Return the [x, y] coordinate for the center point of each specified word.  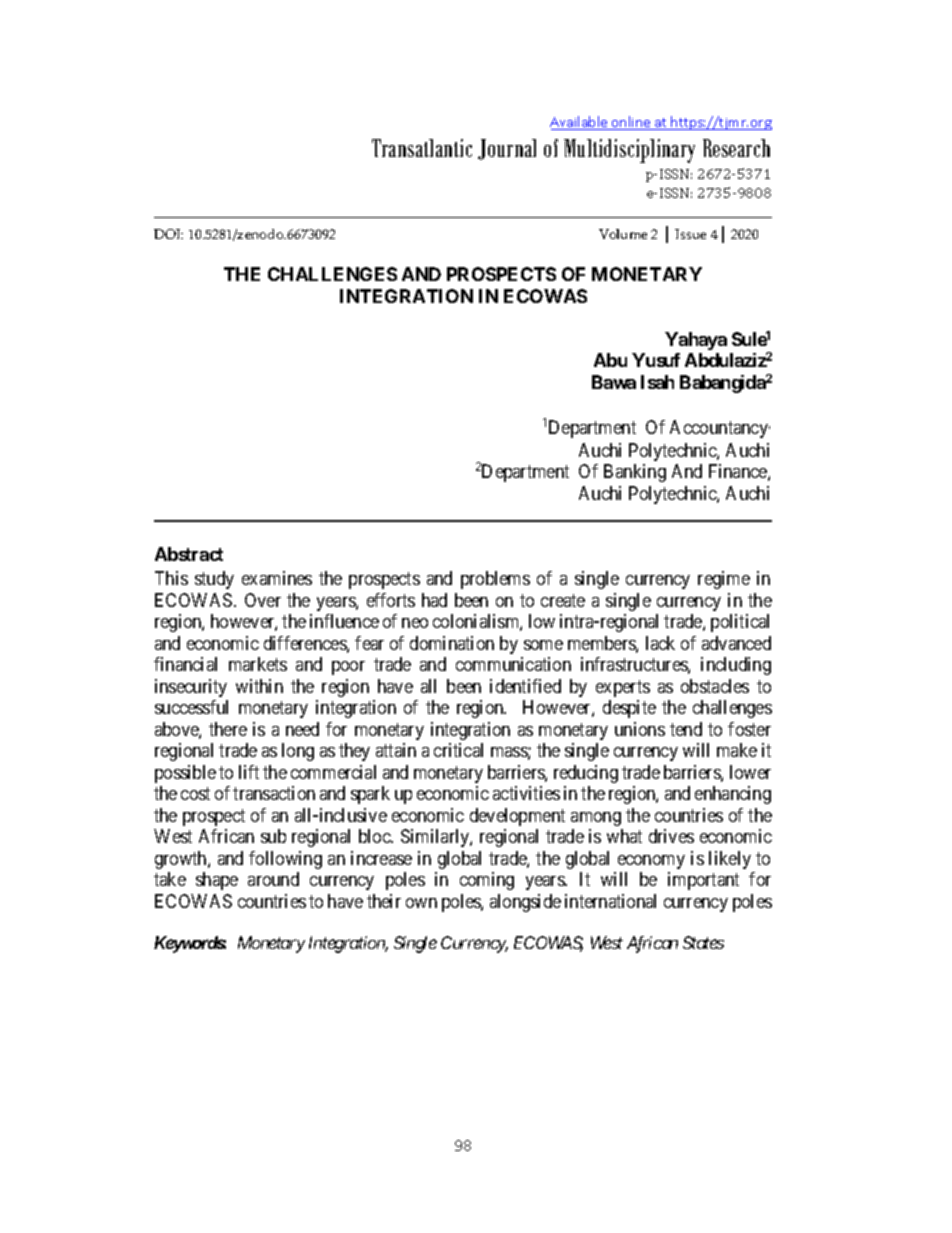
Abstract [189, 554]
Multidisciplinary [629, 151]
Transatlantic [422, 148]
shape [217, 881]
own [421, 903]
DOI [168, 234]
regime [724, 580]
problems [495, 580]
